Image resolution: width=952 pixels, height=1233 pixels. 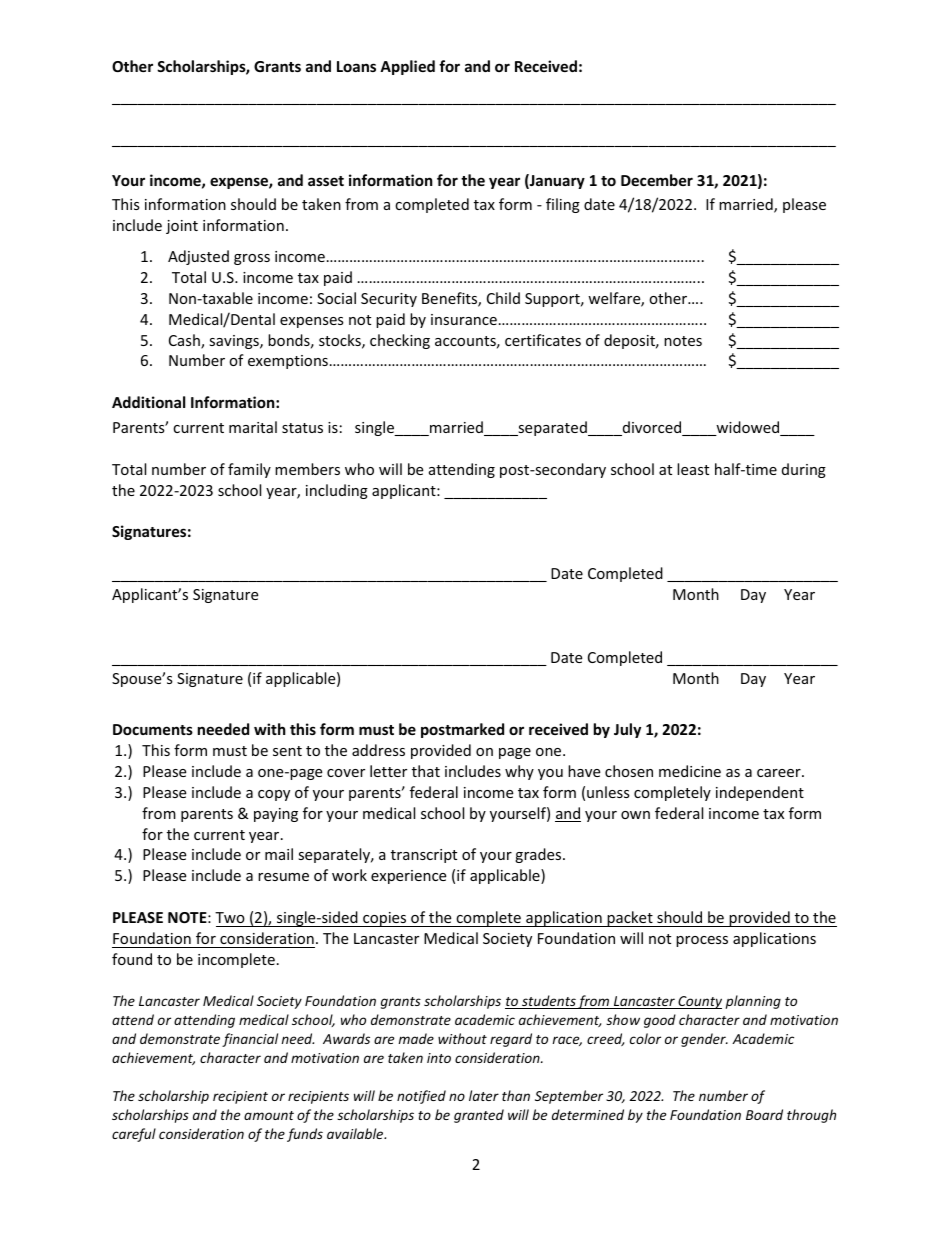 I want to click on checking, so click(x=400, y=341).
